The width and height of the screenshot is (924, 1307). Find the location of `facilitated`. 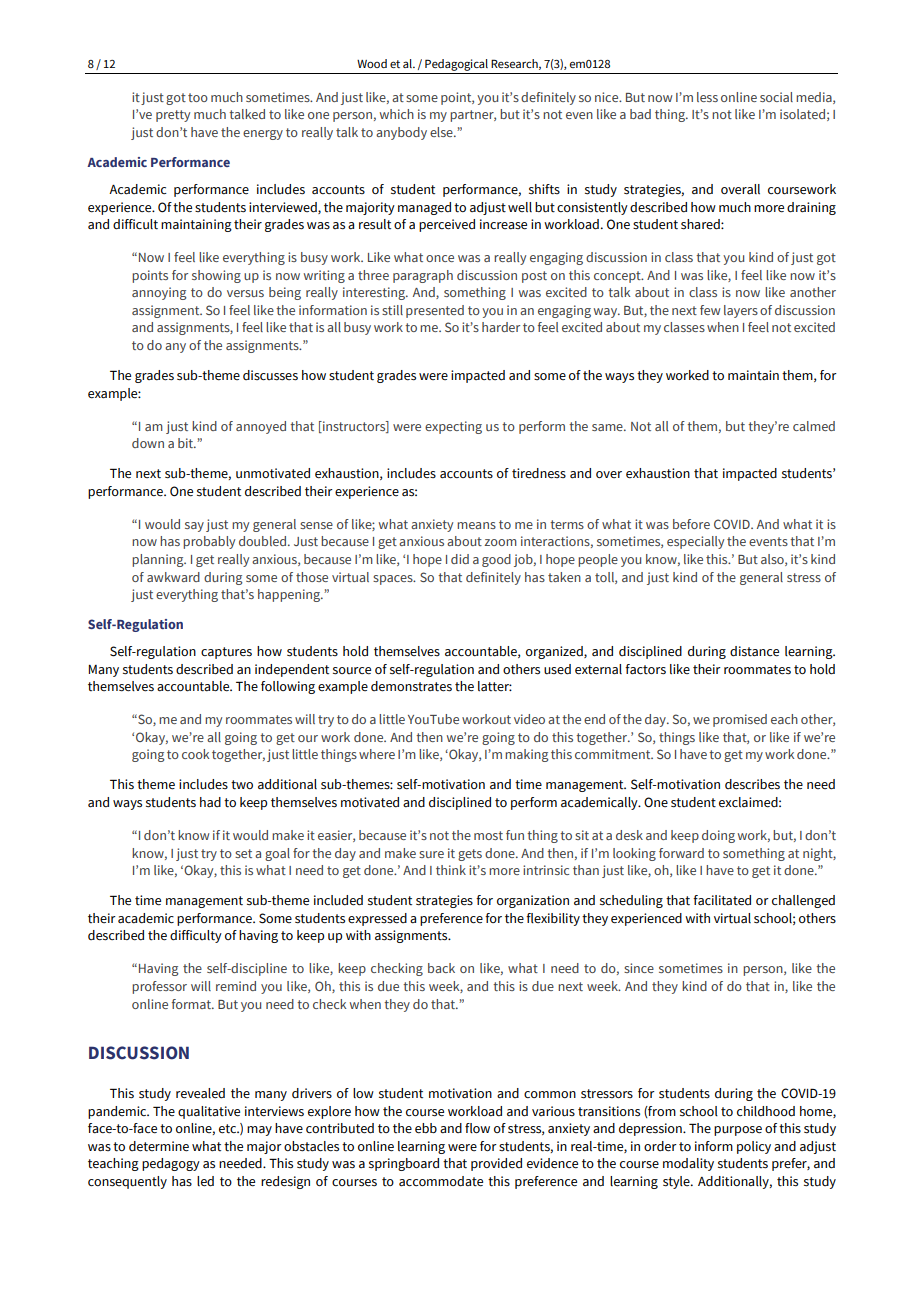

facilitated is located at coordinates (722, 900).
